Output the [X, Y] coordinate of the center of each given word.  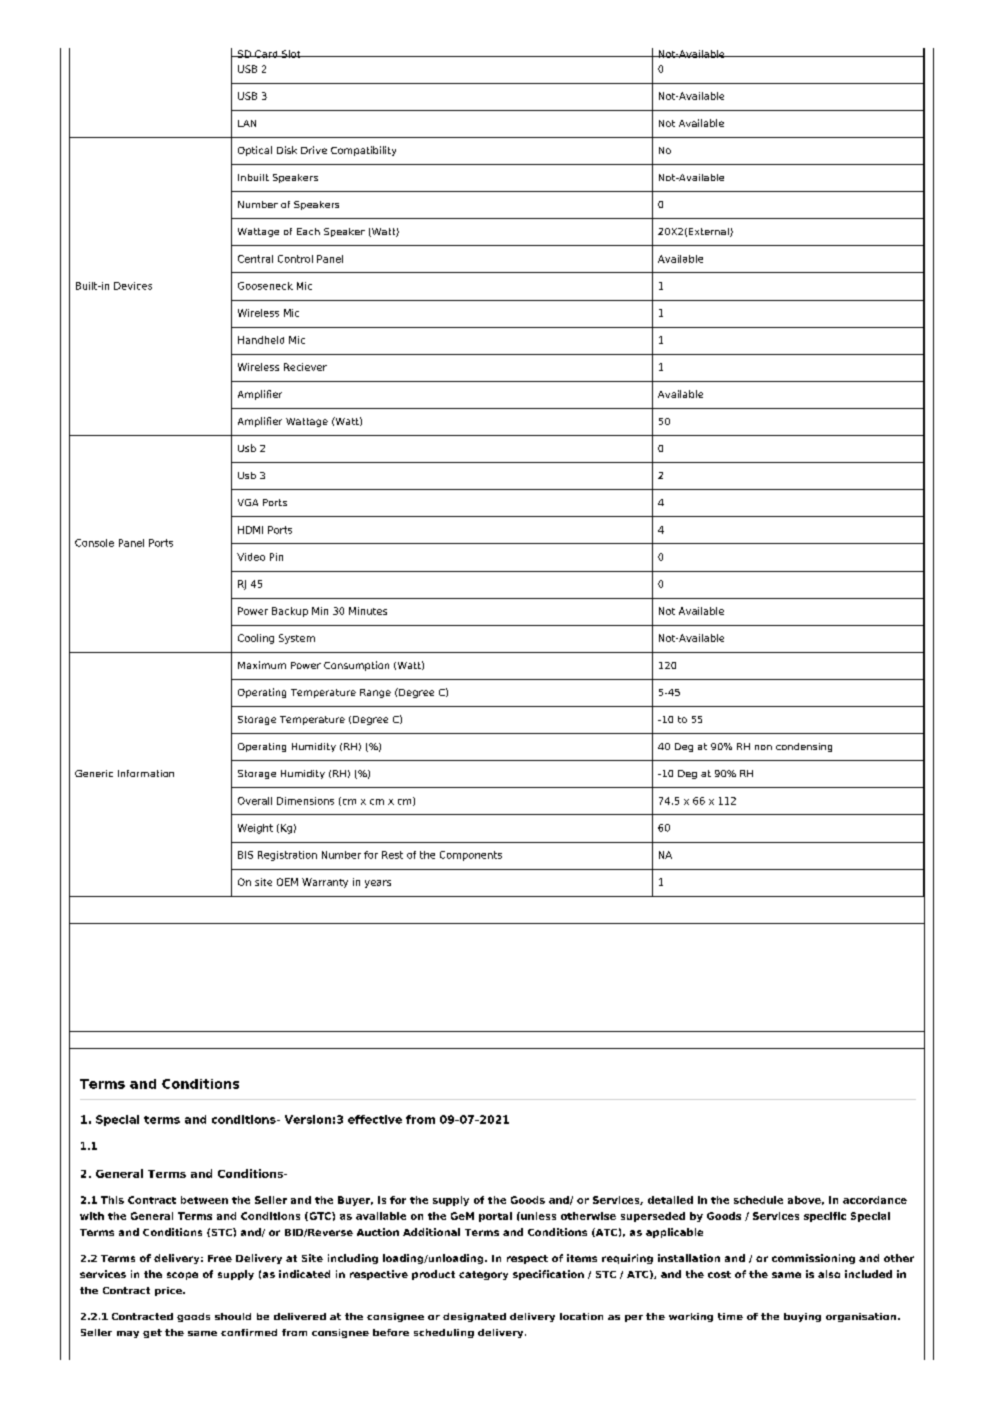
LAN [247, 123]
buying [802, 1317]
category [483, 1275]
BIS [245, 855]
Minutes [368, 611]
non [763, 747]
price [169, 1291]
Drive [314, 150]
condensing [804, 747]
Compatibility [363, 151]
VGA [248, 502]
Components [471, 856]
